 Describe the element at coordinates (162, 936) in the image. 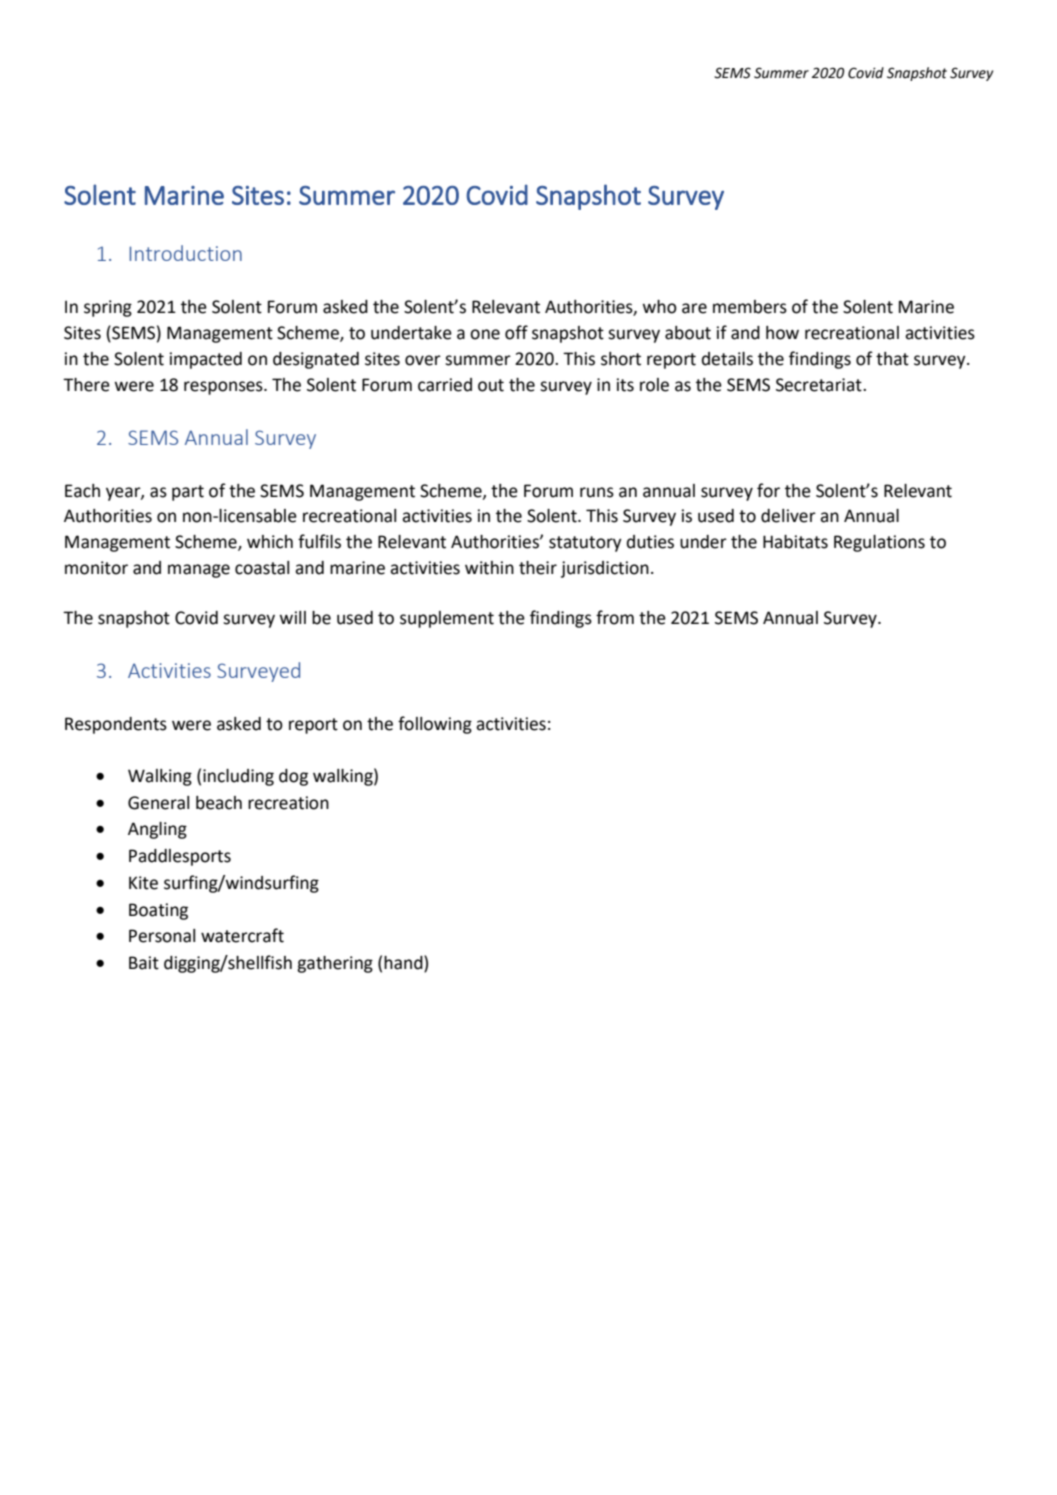

I see `Personal` at that location.
